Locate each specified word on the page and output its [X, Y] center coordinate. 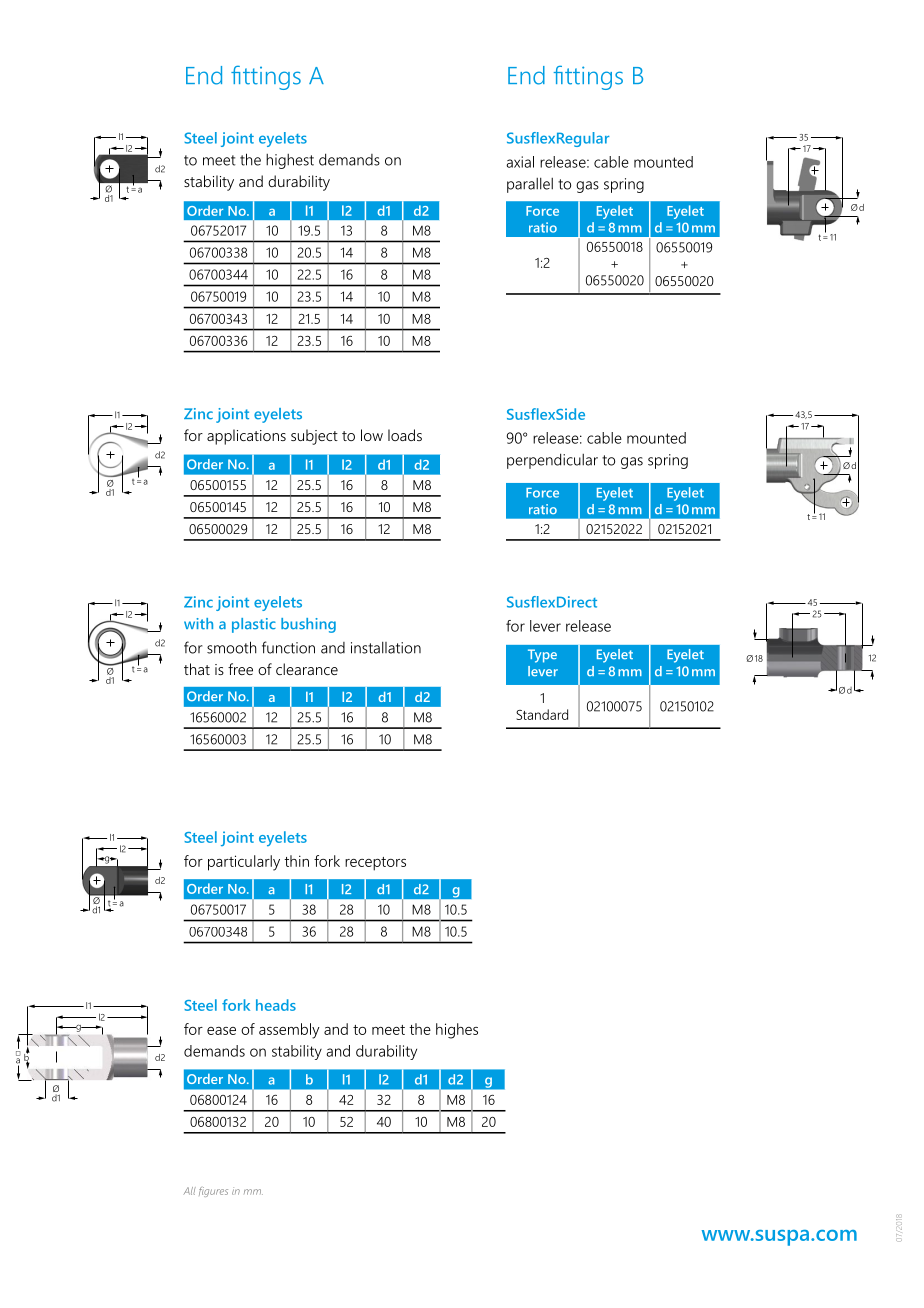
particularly [244, 863]
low [372, 435]
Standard [542, 714]
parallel [530, 185]
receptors [375, 864]
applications [246, 437]
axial [520, 162]
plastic [254, 625]
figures [213, 1192]
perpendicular [552, 461]
